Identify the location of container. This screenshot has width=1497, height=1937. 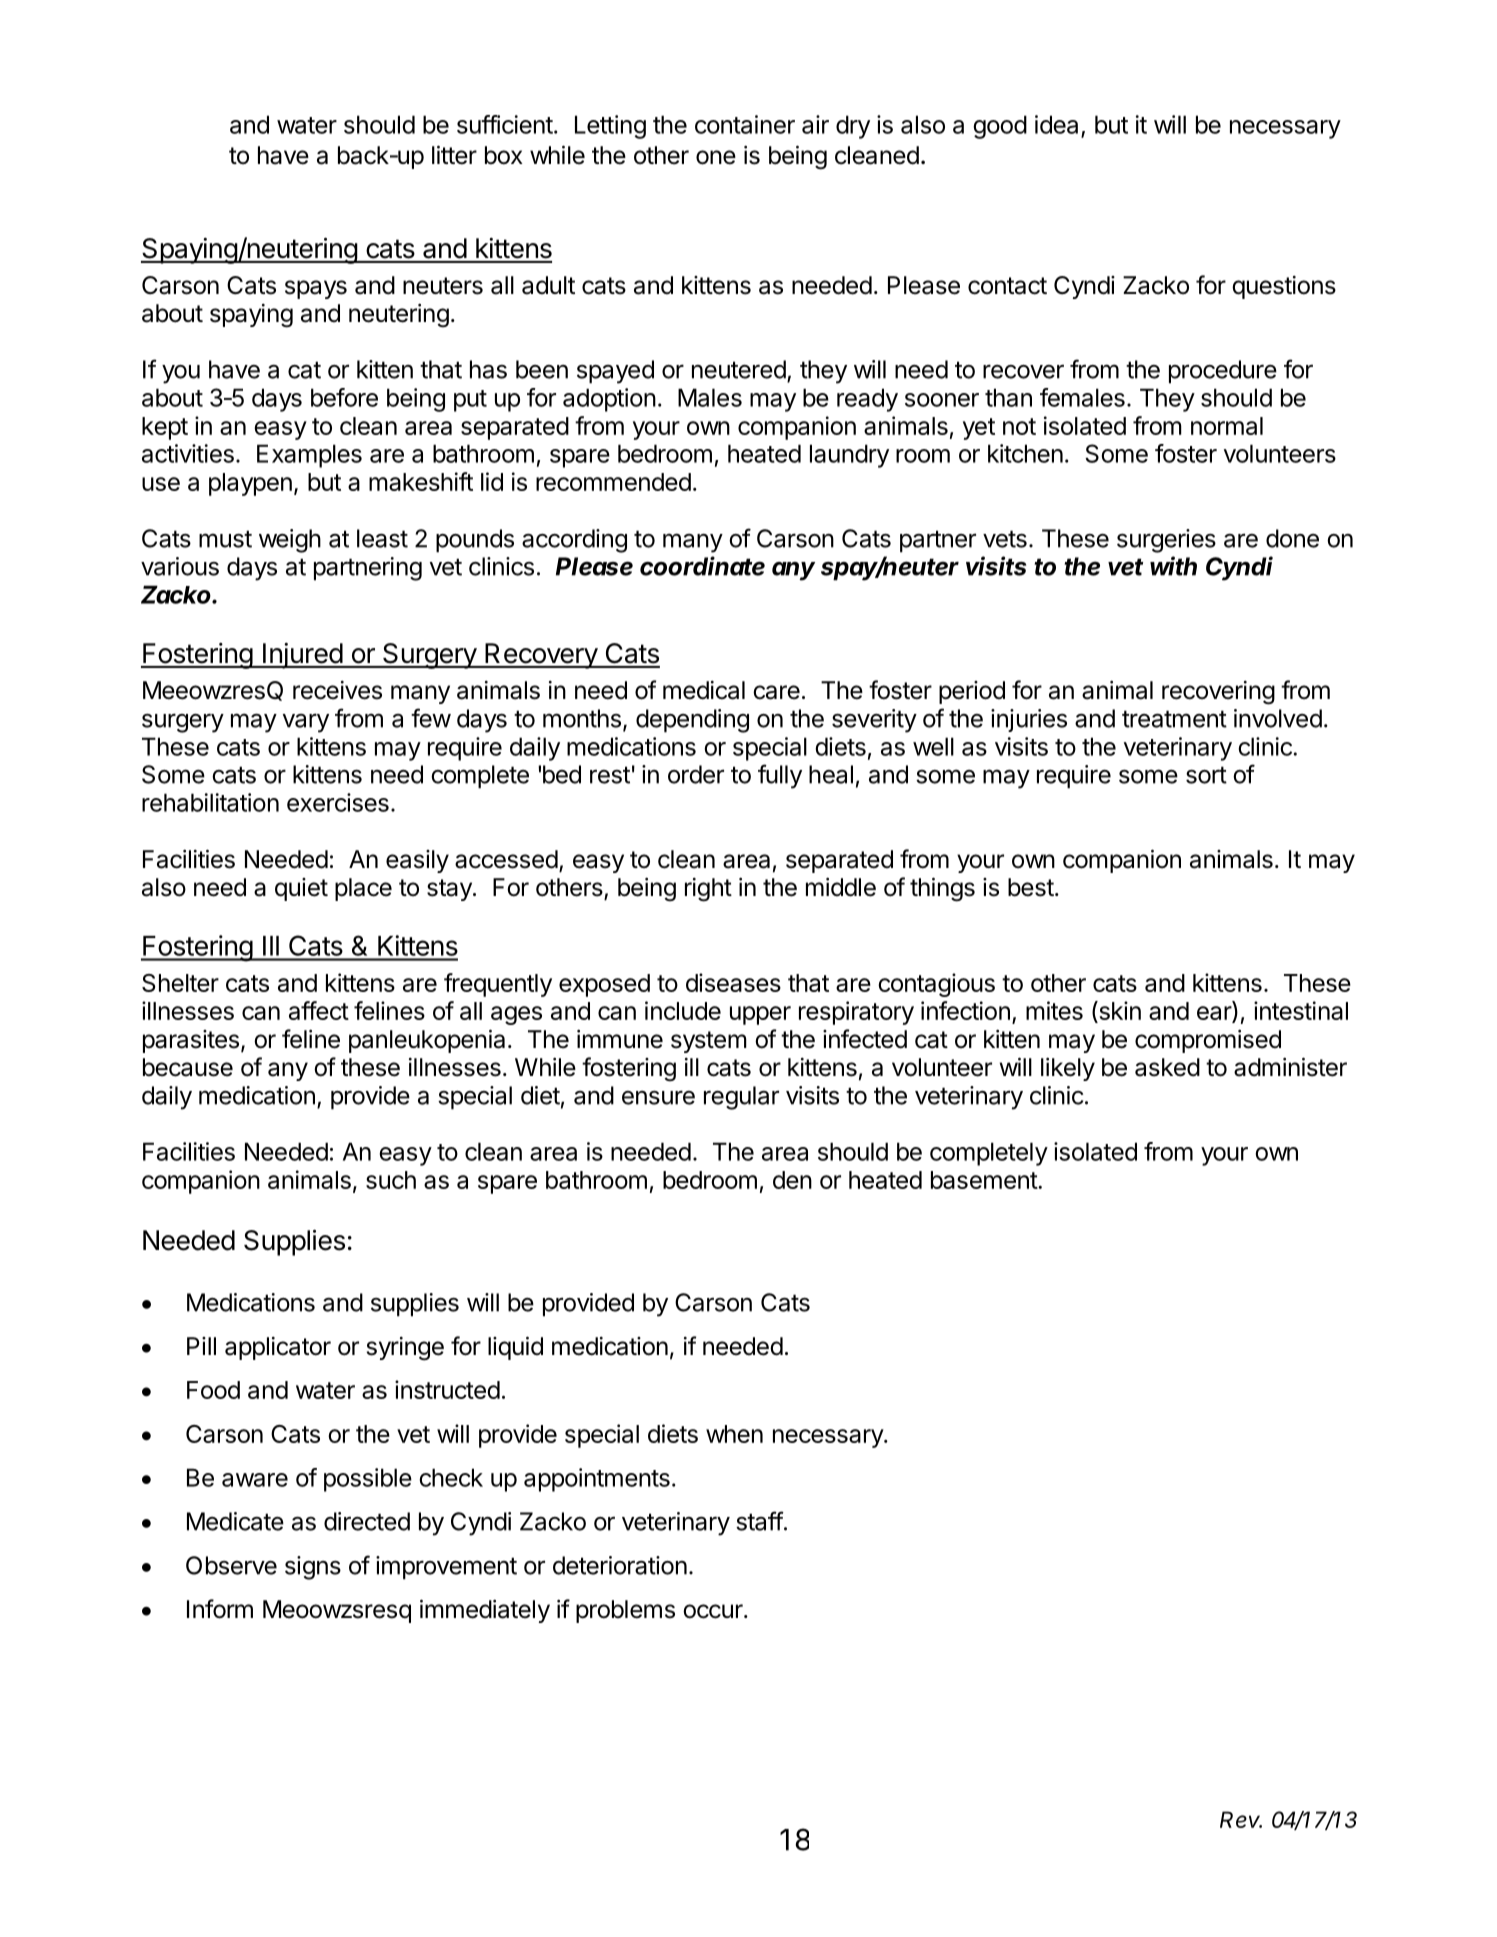
(745, 124).
